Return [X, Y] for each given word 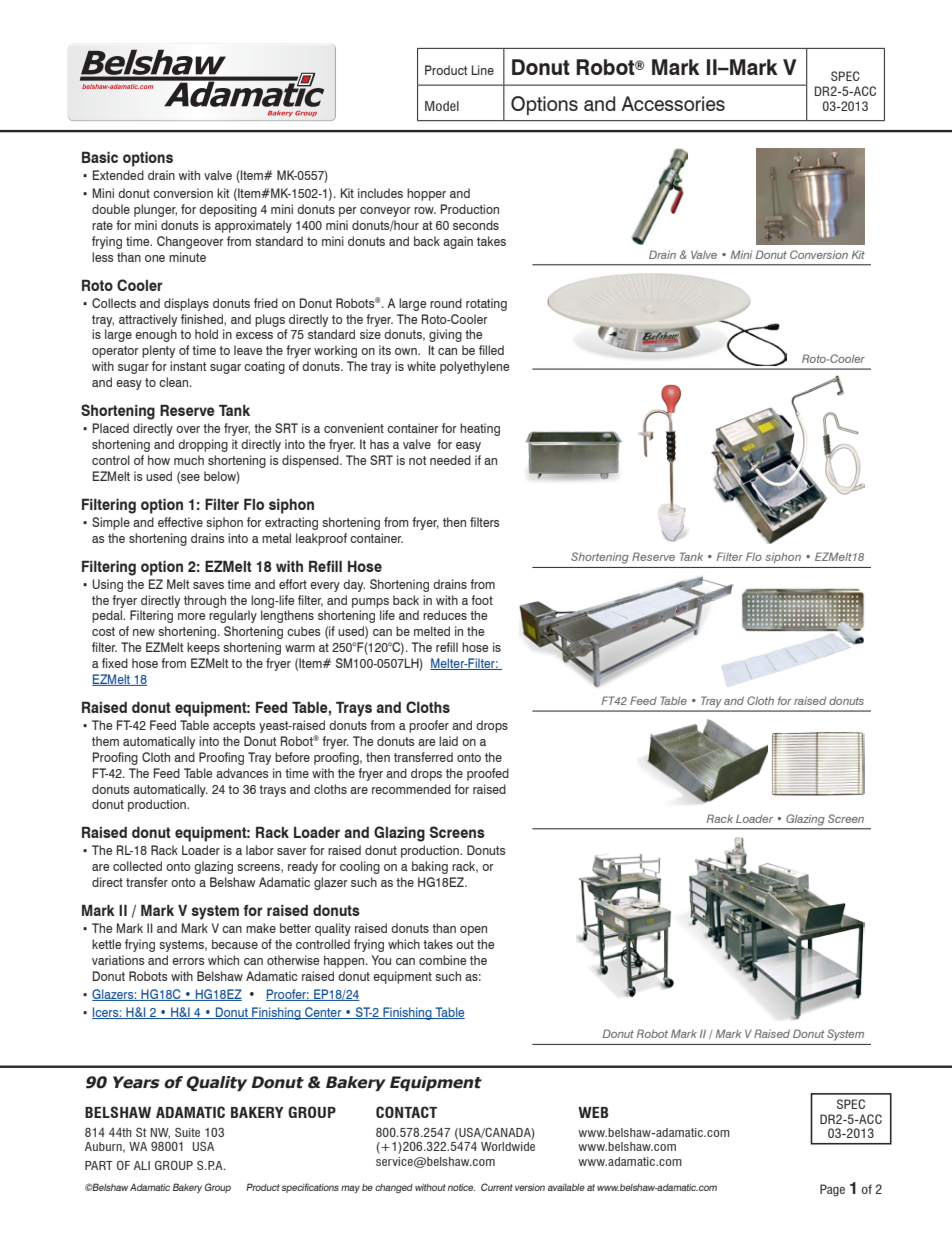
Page [832, 1190]
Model [442, 106]
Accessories [673, 103]
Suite [187, 1132]
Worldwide [508, 1146]
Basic [100, 157]
